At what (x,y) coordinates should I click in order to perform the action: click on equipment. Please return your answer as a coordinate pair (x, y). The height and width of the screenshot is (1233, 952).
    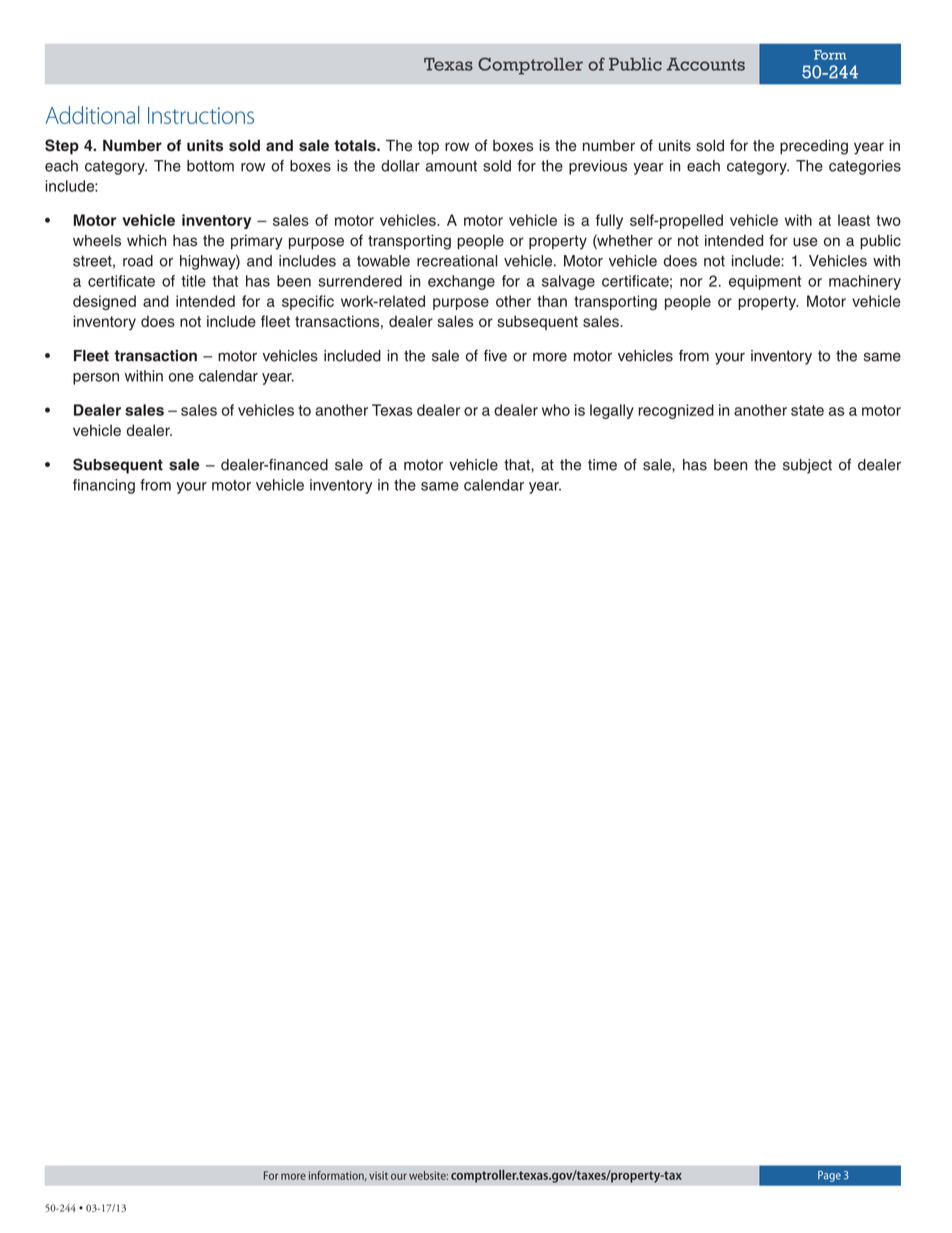
    Looking at the image, I should click on (765, 282).
